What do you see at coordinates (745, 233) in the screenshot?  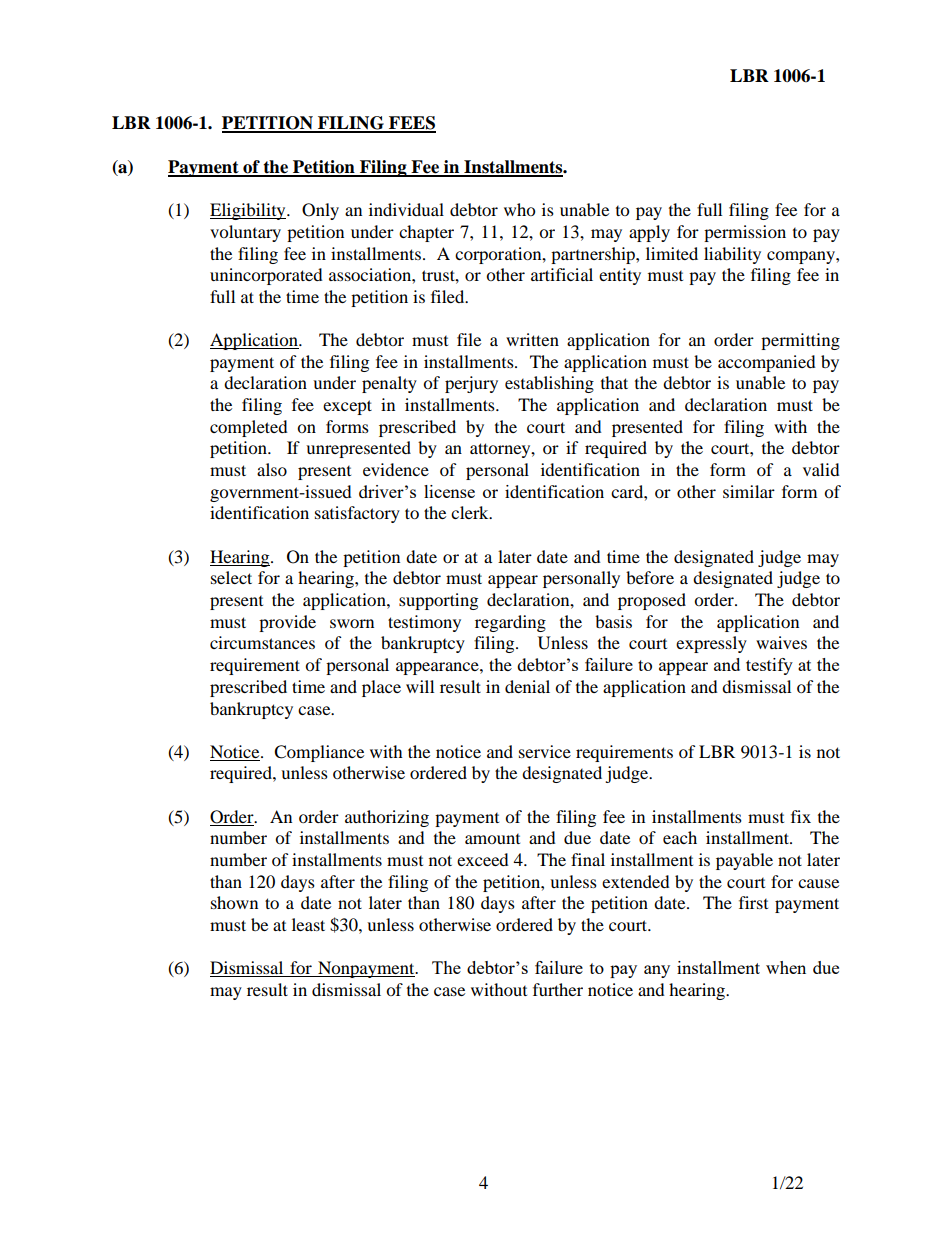 I see `permission` at bounding box center [745, 233].
